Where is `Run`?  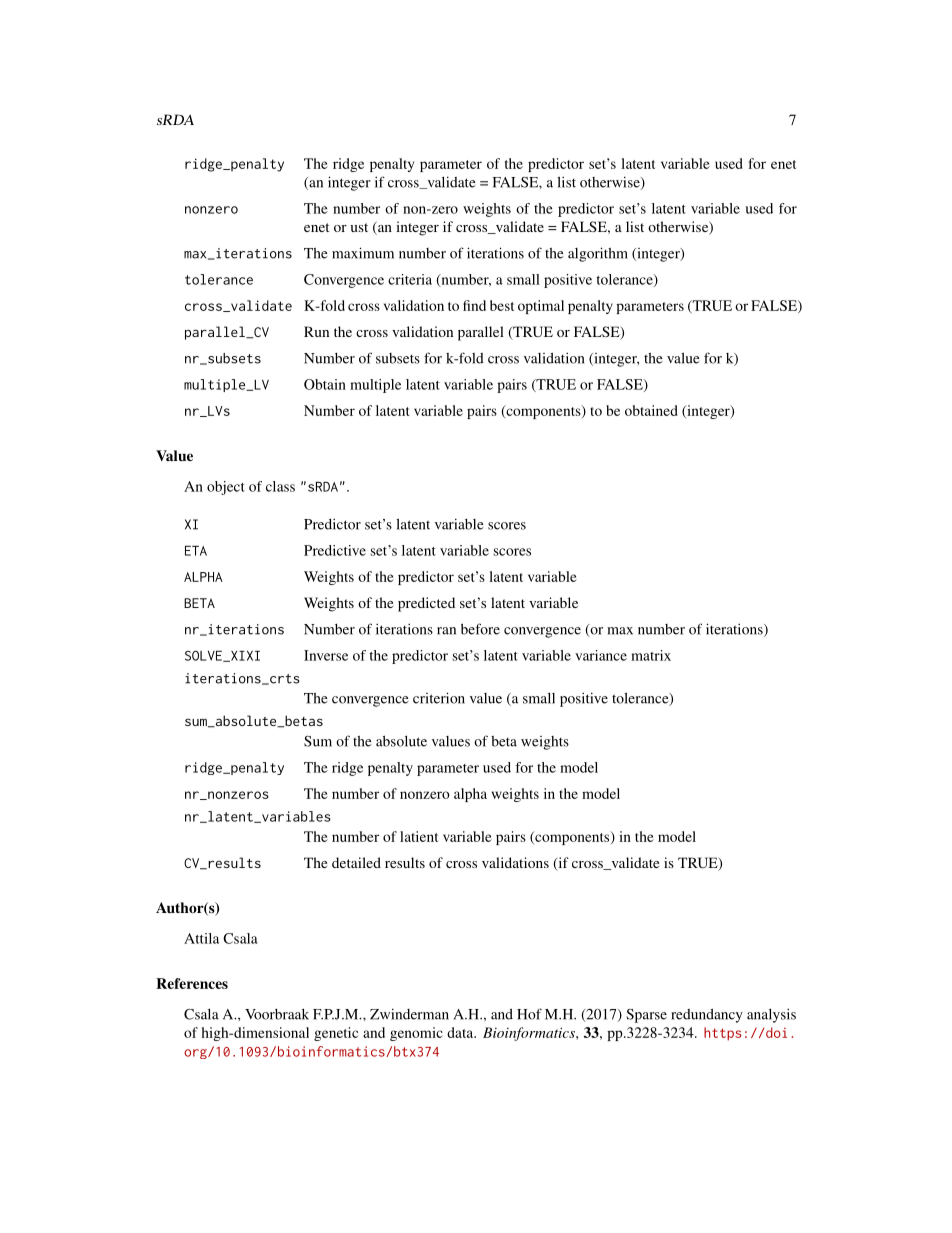 Run is located at coordinates (316, 331).
